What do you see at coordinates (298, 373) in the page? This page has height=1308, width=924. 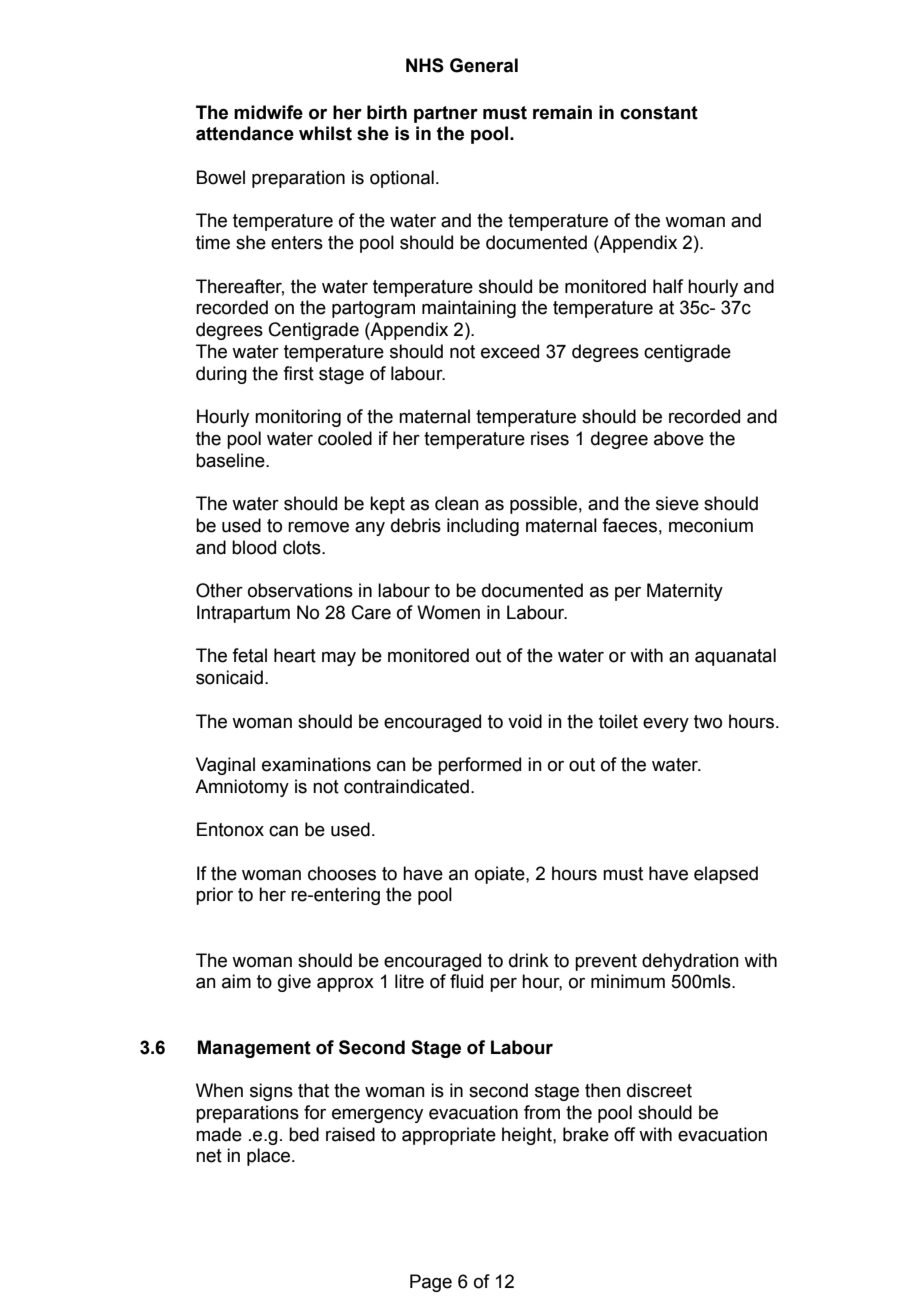 I see `first` at bounding box center [298, 373].
